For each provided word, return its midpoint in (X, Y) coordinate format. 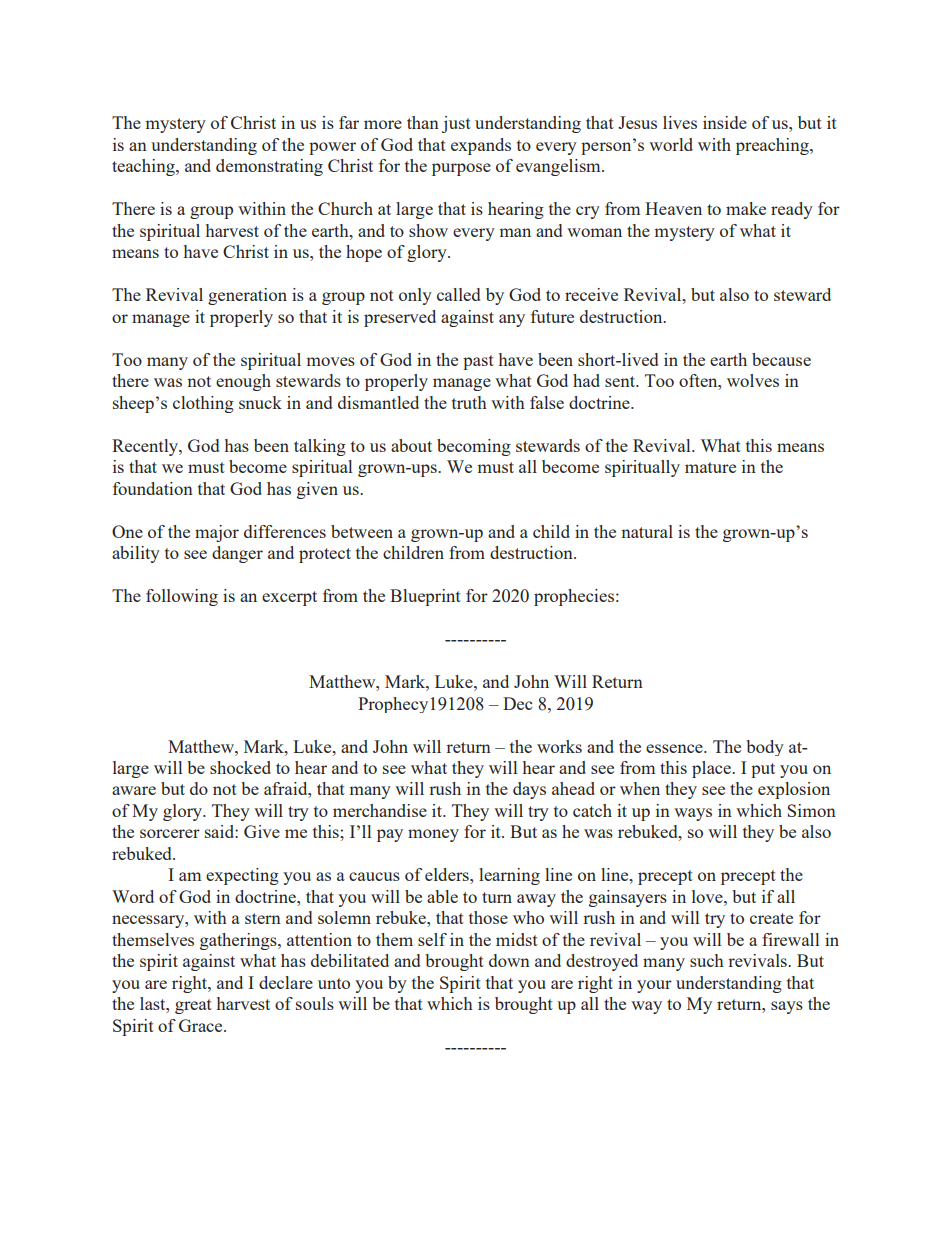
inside (725, 122)
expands (481, 146)
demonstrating (269, 167)
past (478, 362)
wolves (753, 380)
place (712, 769)
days (529, 790)
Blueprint (425, 597)
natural (647, 531)
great (193, 1006)
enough (243, 382)
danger (237, 554)
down (509, 960)
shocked (240, 767)
